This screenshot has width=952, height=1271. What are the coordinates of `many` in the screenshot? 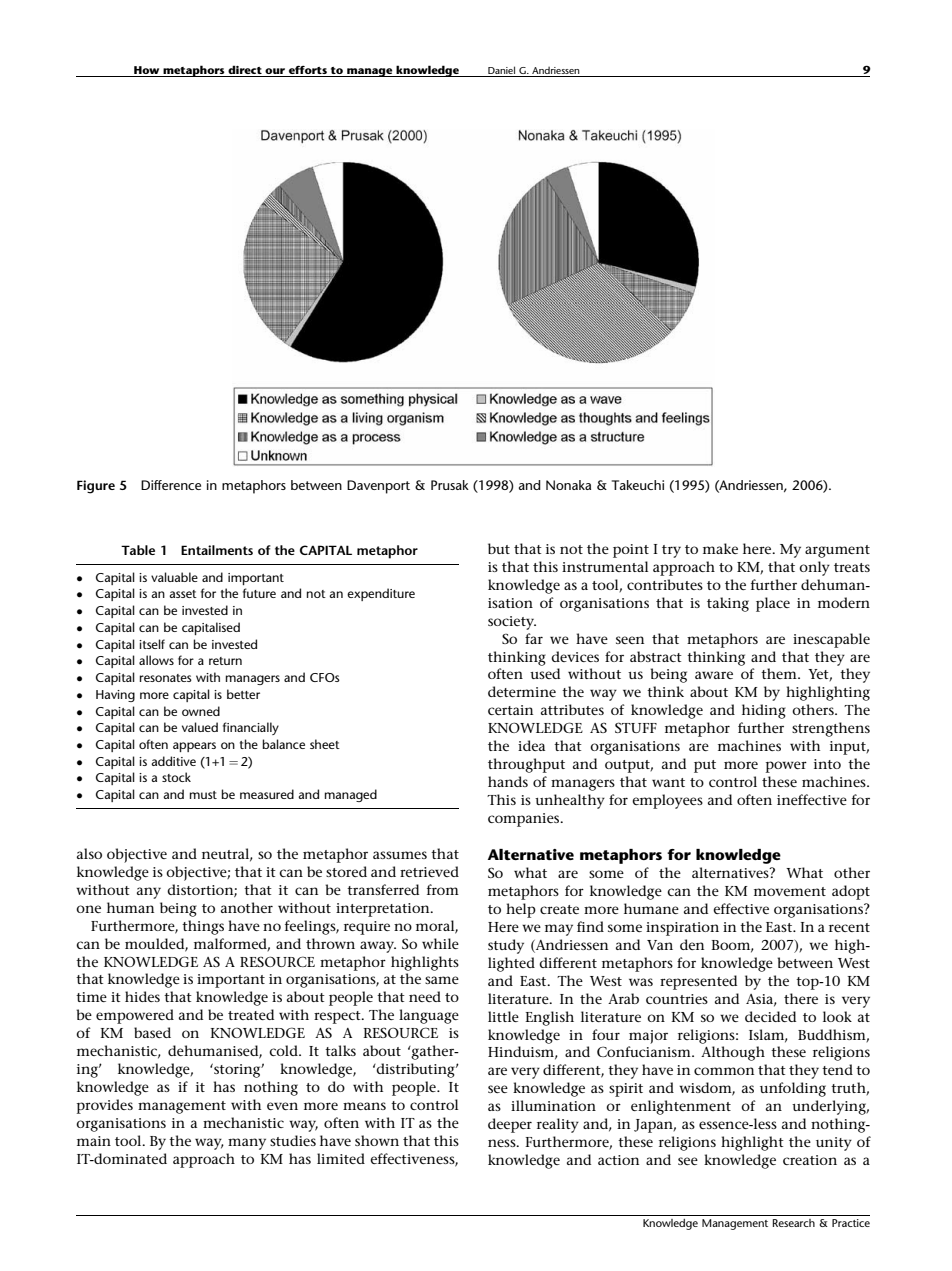 It's located at (247, 1144).
